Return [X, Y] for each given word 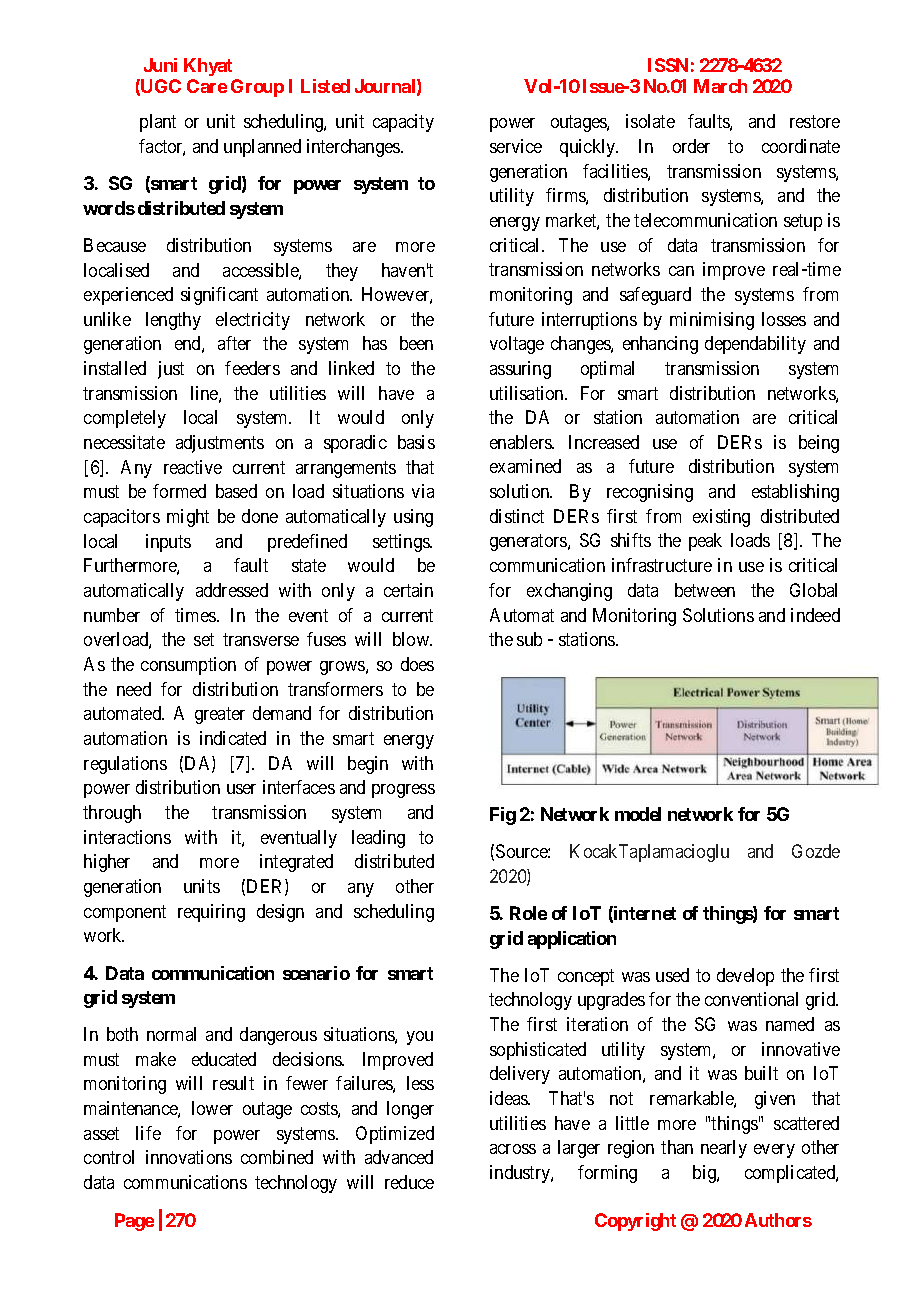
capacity [403, 123]
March [720, 86]
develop [745, 977]
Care [207, 86]
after [234, 343]
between [705, 590]
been [416, 343]
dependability [755, 345]
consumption [188, 666]
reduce [409, 1182]
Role [528, 913]
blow [412, 639]
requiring [211, 913]
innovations [189, 1157]
